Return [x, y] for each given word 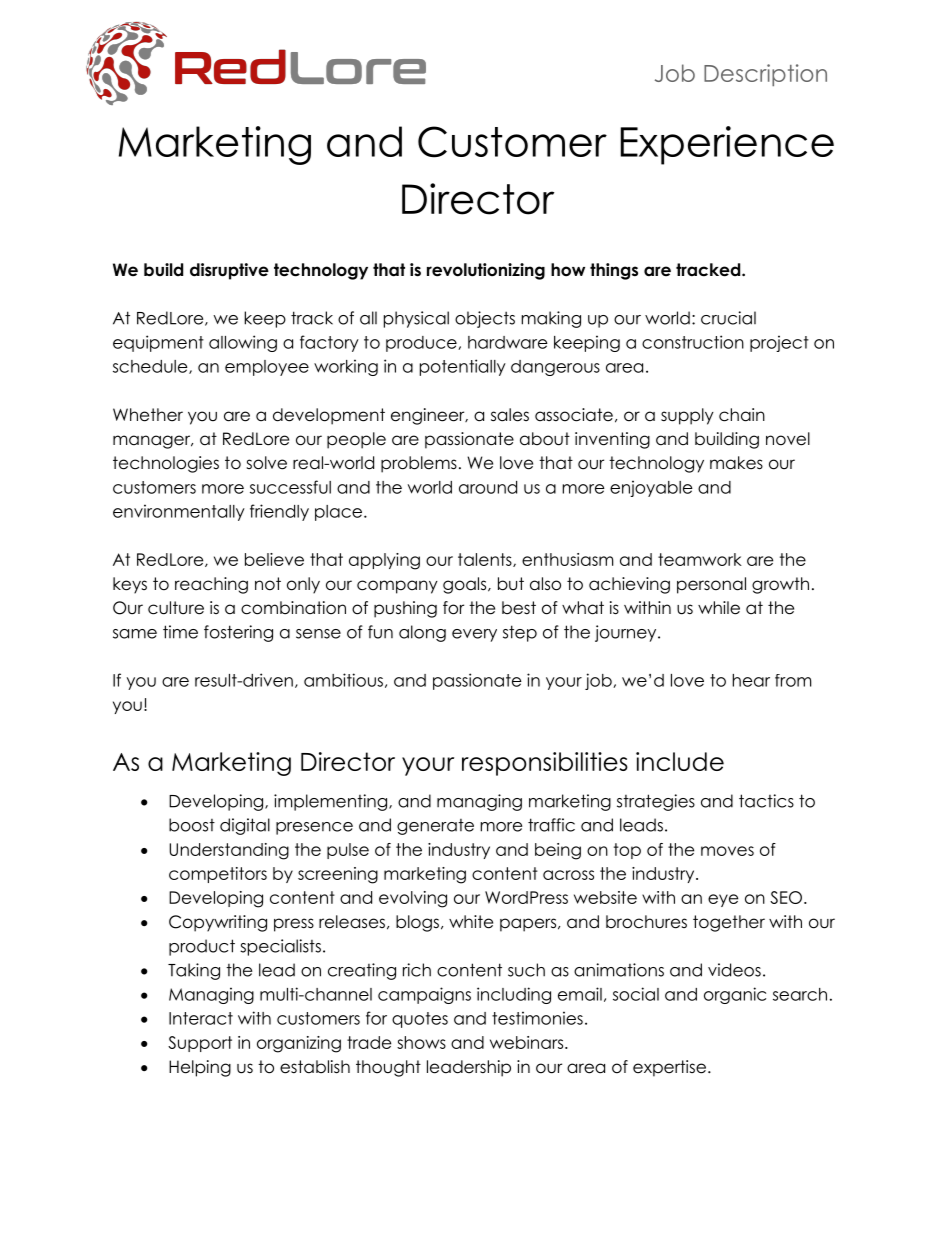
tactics [766, 801]
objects [485, 319]
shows [421, 1042]
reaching [211, 585]
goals [466, 585]
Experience [727, 145]
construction [693, 342]
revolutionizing [486, 271]
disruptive [229, 271]
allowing [243, 343]
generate [435, 827]
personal [711, 585]
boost [192, 825]
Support [200, 1044]
